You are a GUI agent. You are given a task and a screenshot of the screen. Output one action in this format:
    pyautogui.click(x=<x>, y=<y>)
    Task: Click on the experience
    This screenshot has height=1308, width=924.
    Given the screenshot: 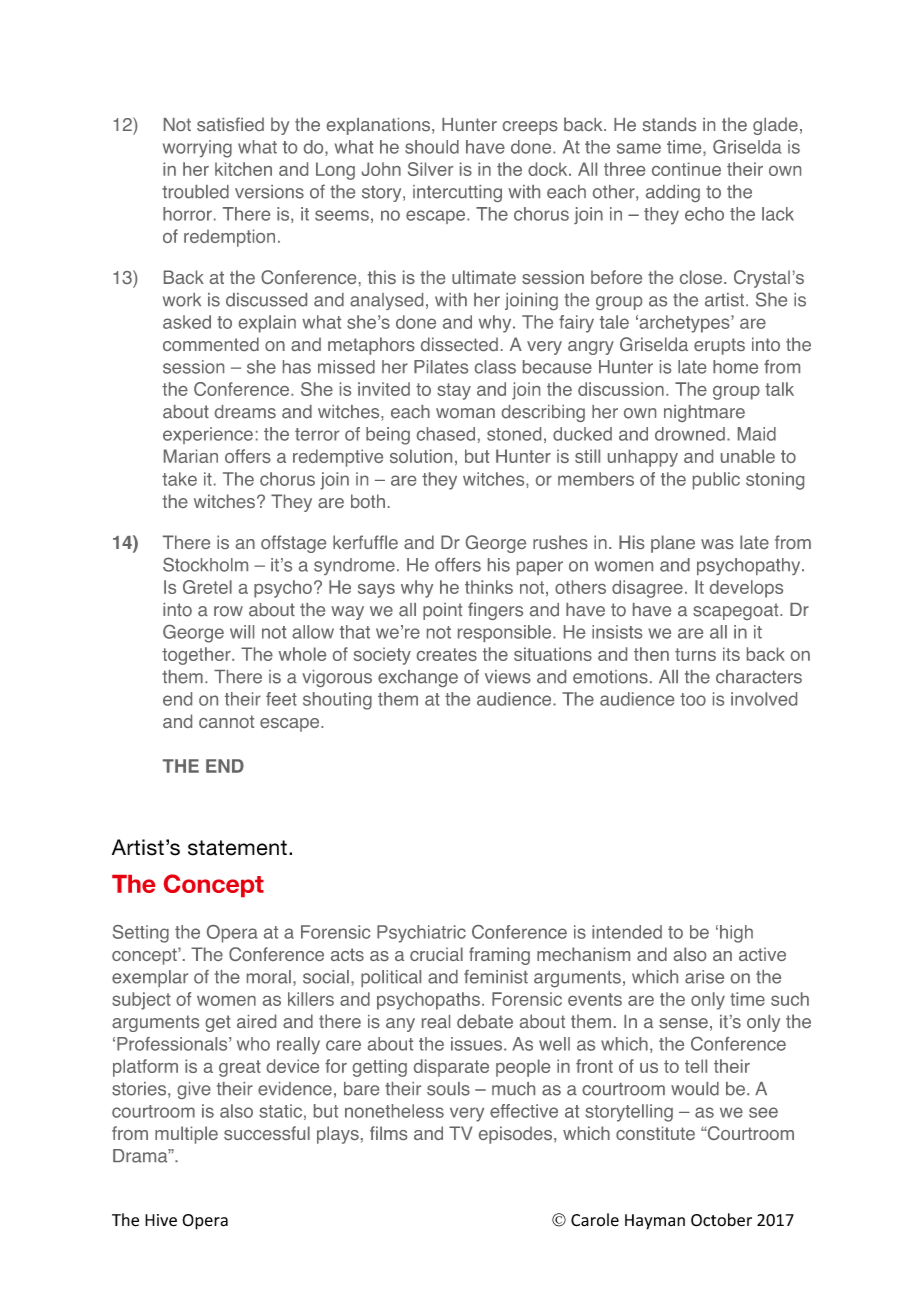 What is the action you would take?
    pyautogui.click(x=208, y=435)
